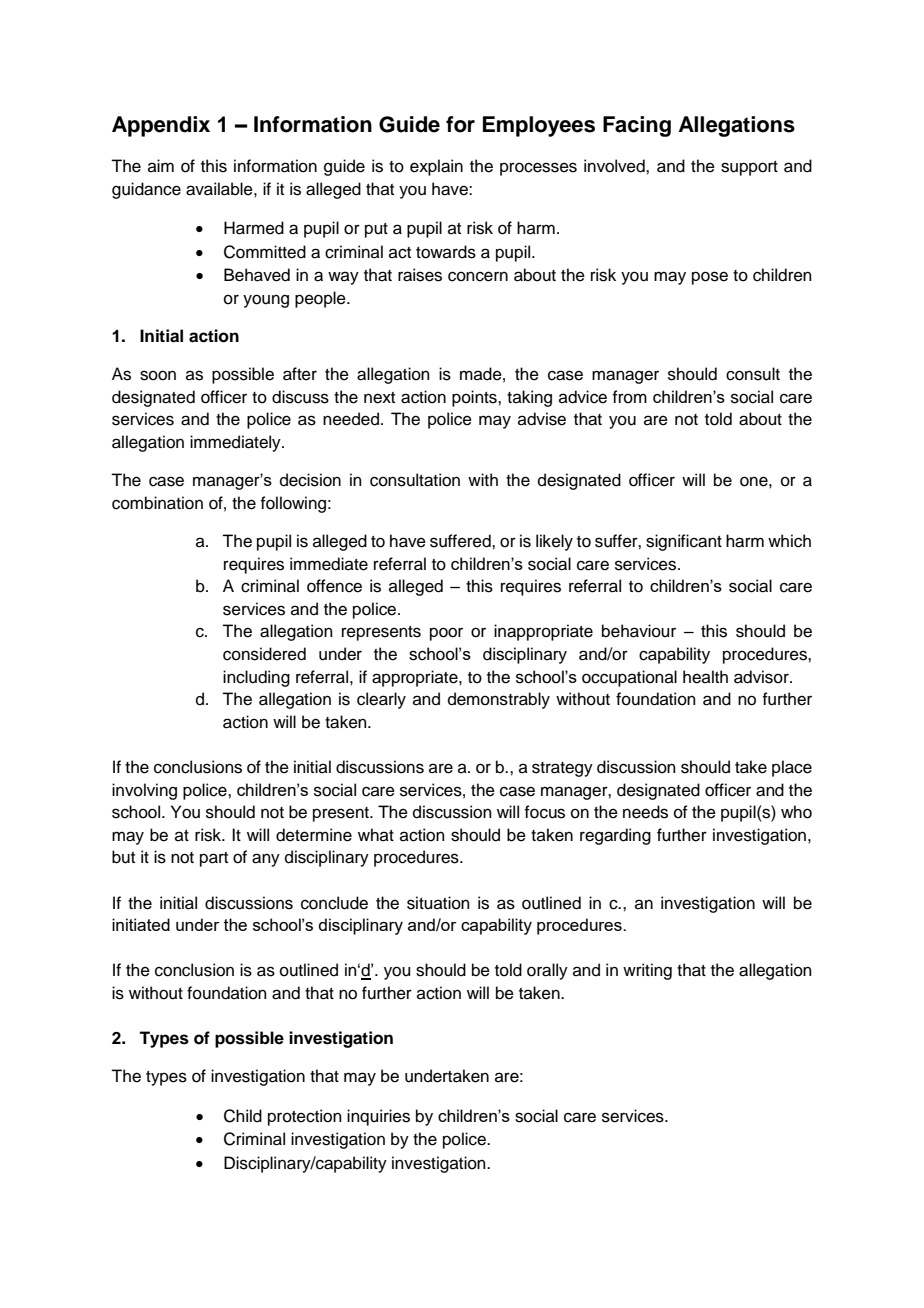  I want to click on needs, so click(645, 812).
